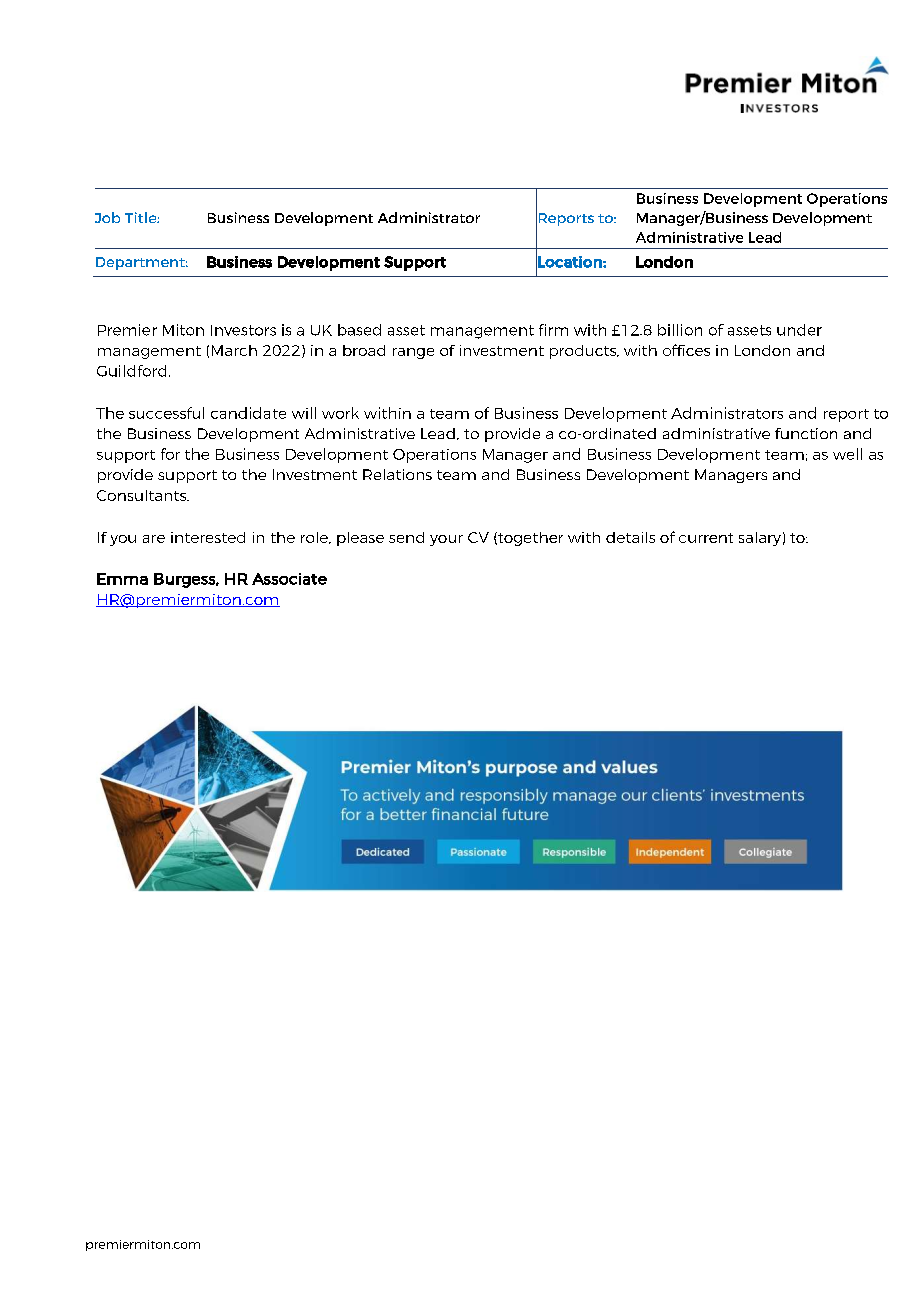  I want to click on firm, so click(553, 330).
